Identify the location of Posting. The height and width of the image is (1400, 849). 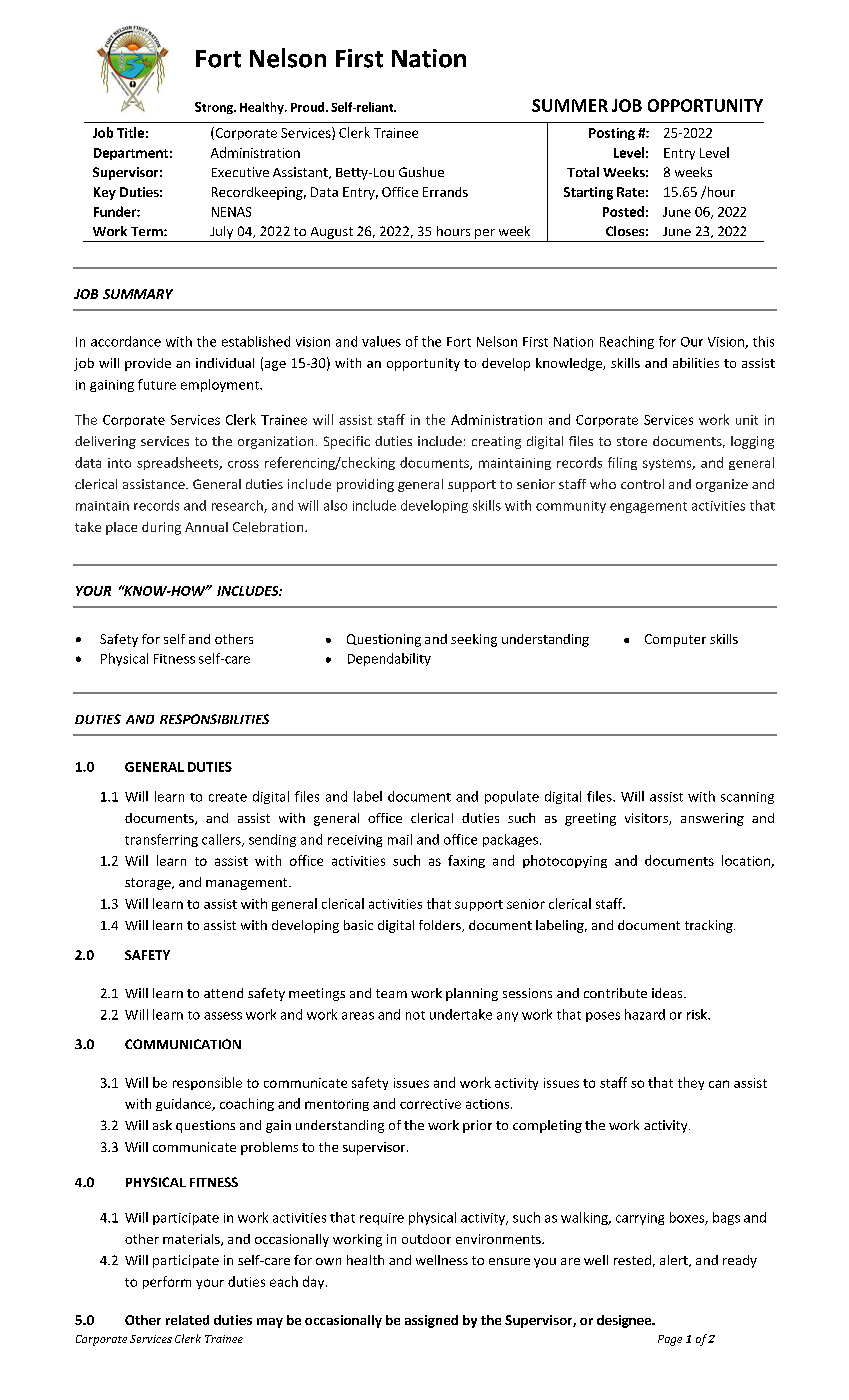
(612, 134).
